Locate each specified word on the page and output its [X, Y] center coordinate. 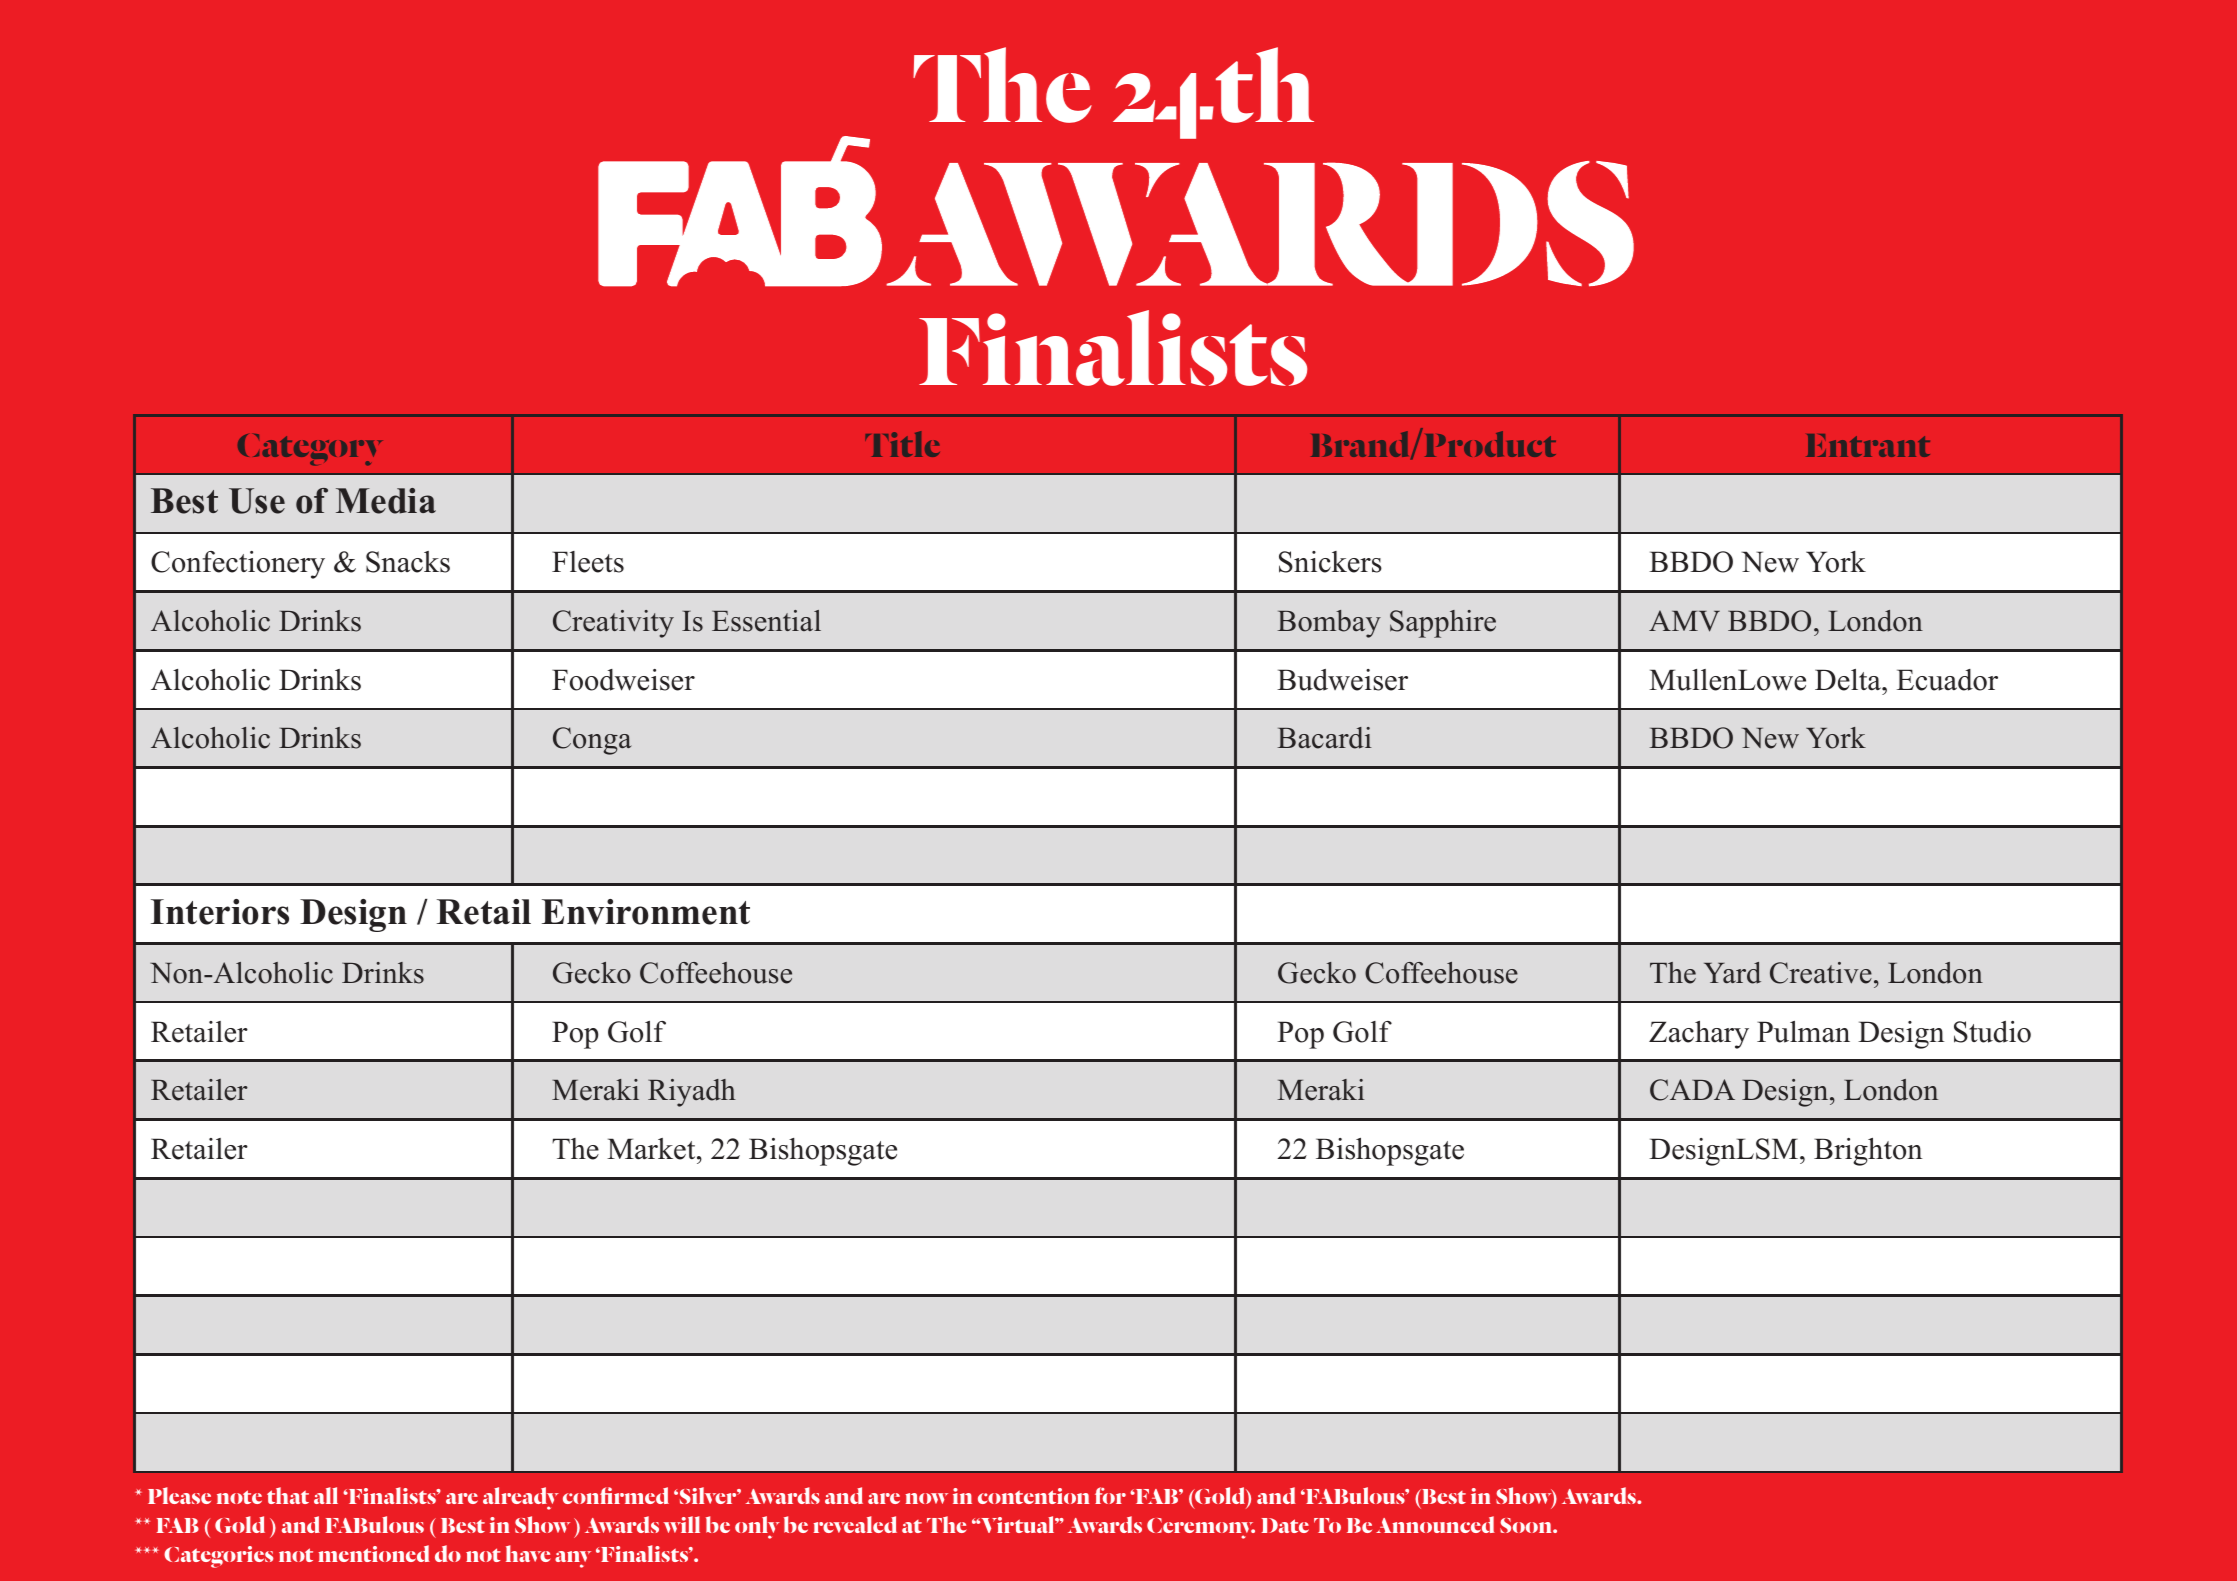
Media [386, 501]
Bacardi [1324, 738]
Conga [592, 741]
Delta [1849, 680]
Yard [1732, 973]
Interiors [220, 912]
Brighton [1868, 1152]
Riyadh [692, 1093]
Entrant [1868, 445]
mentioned [374, 1553]
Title [902, 444]
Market [652, 1149]
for [1110, 1495]
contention [1033, 1496]
